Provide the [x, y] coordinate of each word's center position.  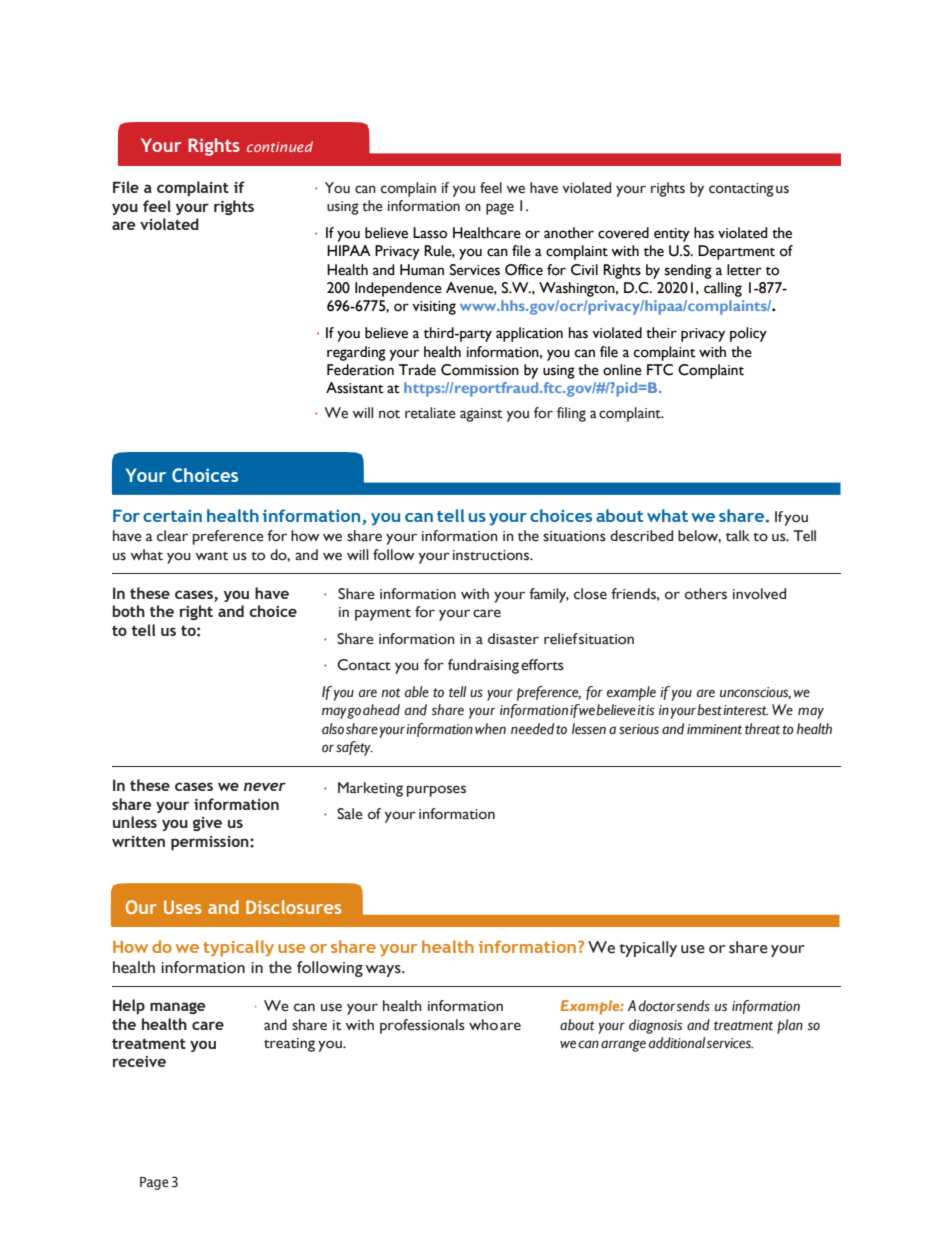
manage [178, 1008]
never [265, 786]
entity [672, 235]
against [481, 415]
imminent [714, 729]
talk [738, 536]
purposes [436, 791]
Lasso [430, 233]
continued [280, 146]
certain [172, 516]
